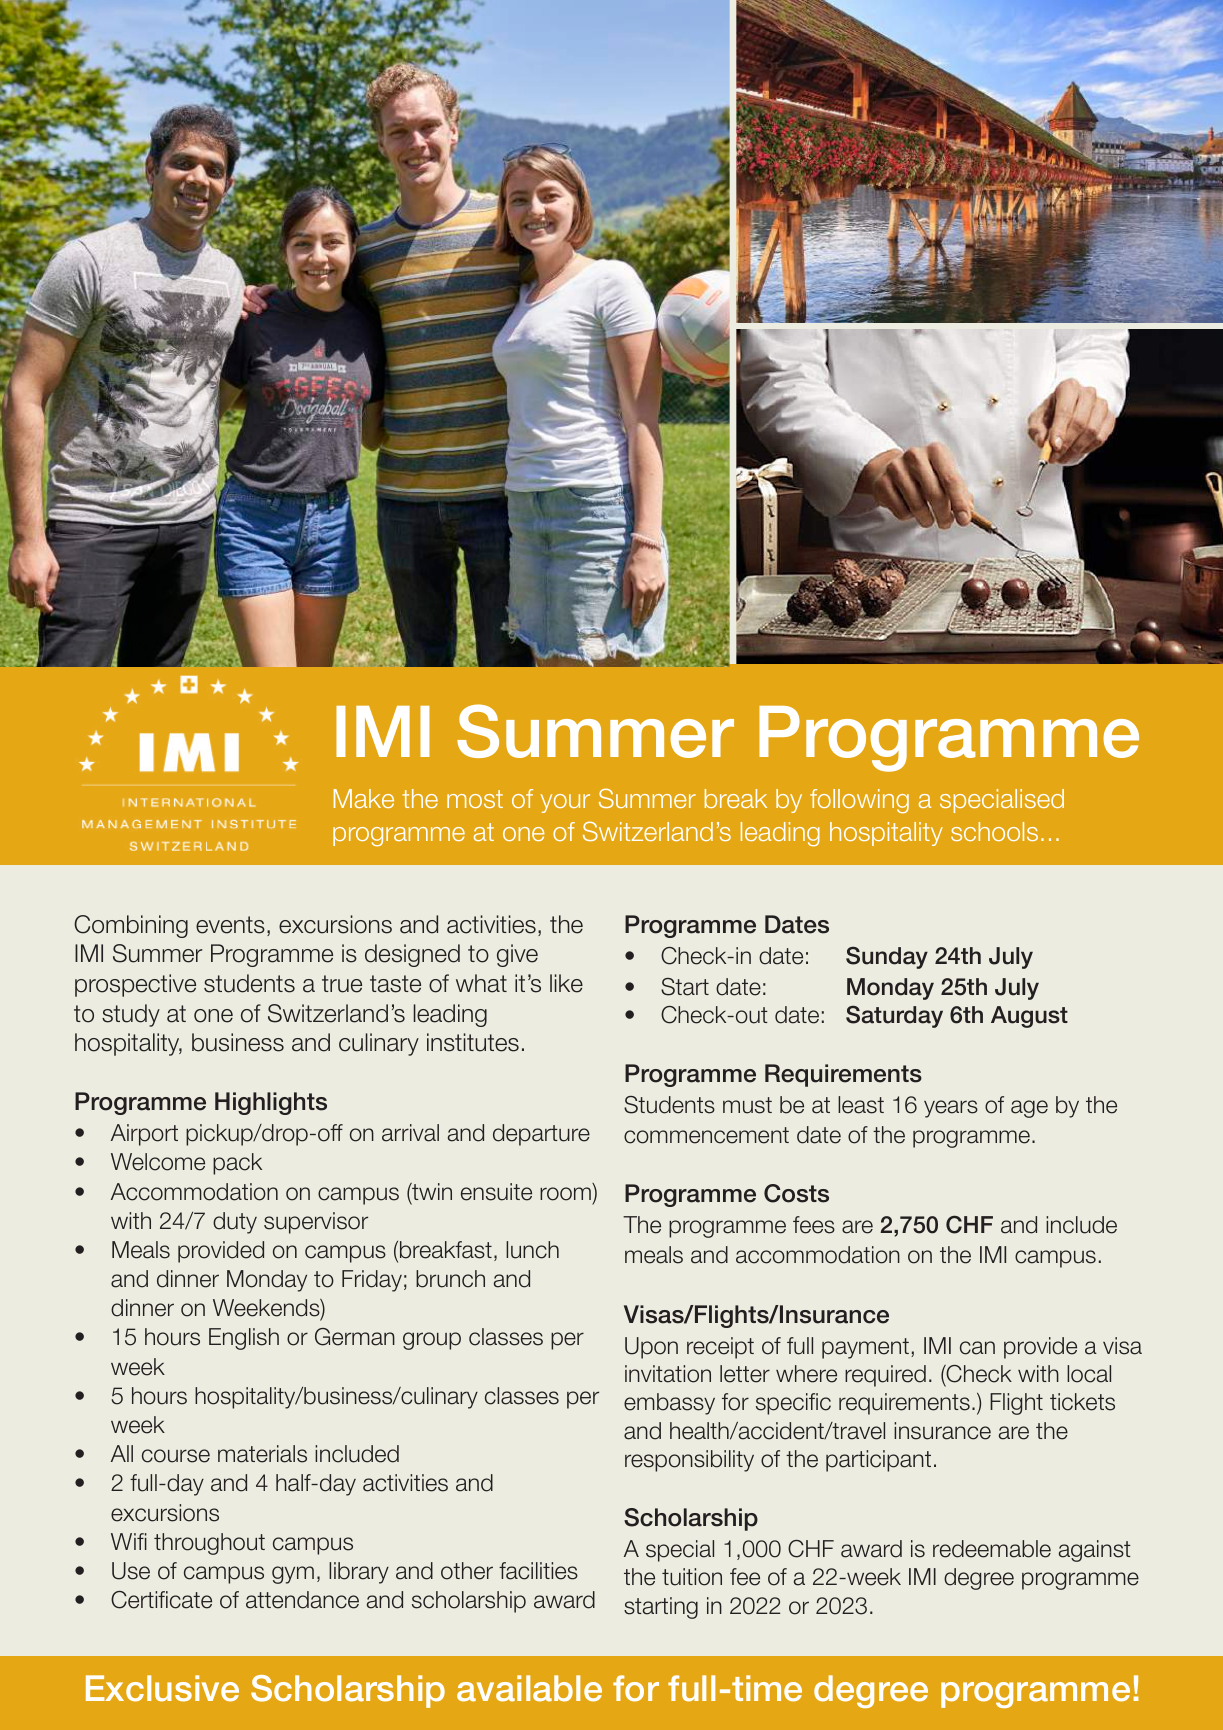 The width and height of the screenshot is (1223, 1730). What do you see at coordinates (364, 798) in the screenshot?
I see `Make` at bounding box center [364, 798].
